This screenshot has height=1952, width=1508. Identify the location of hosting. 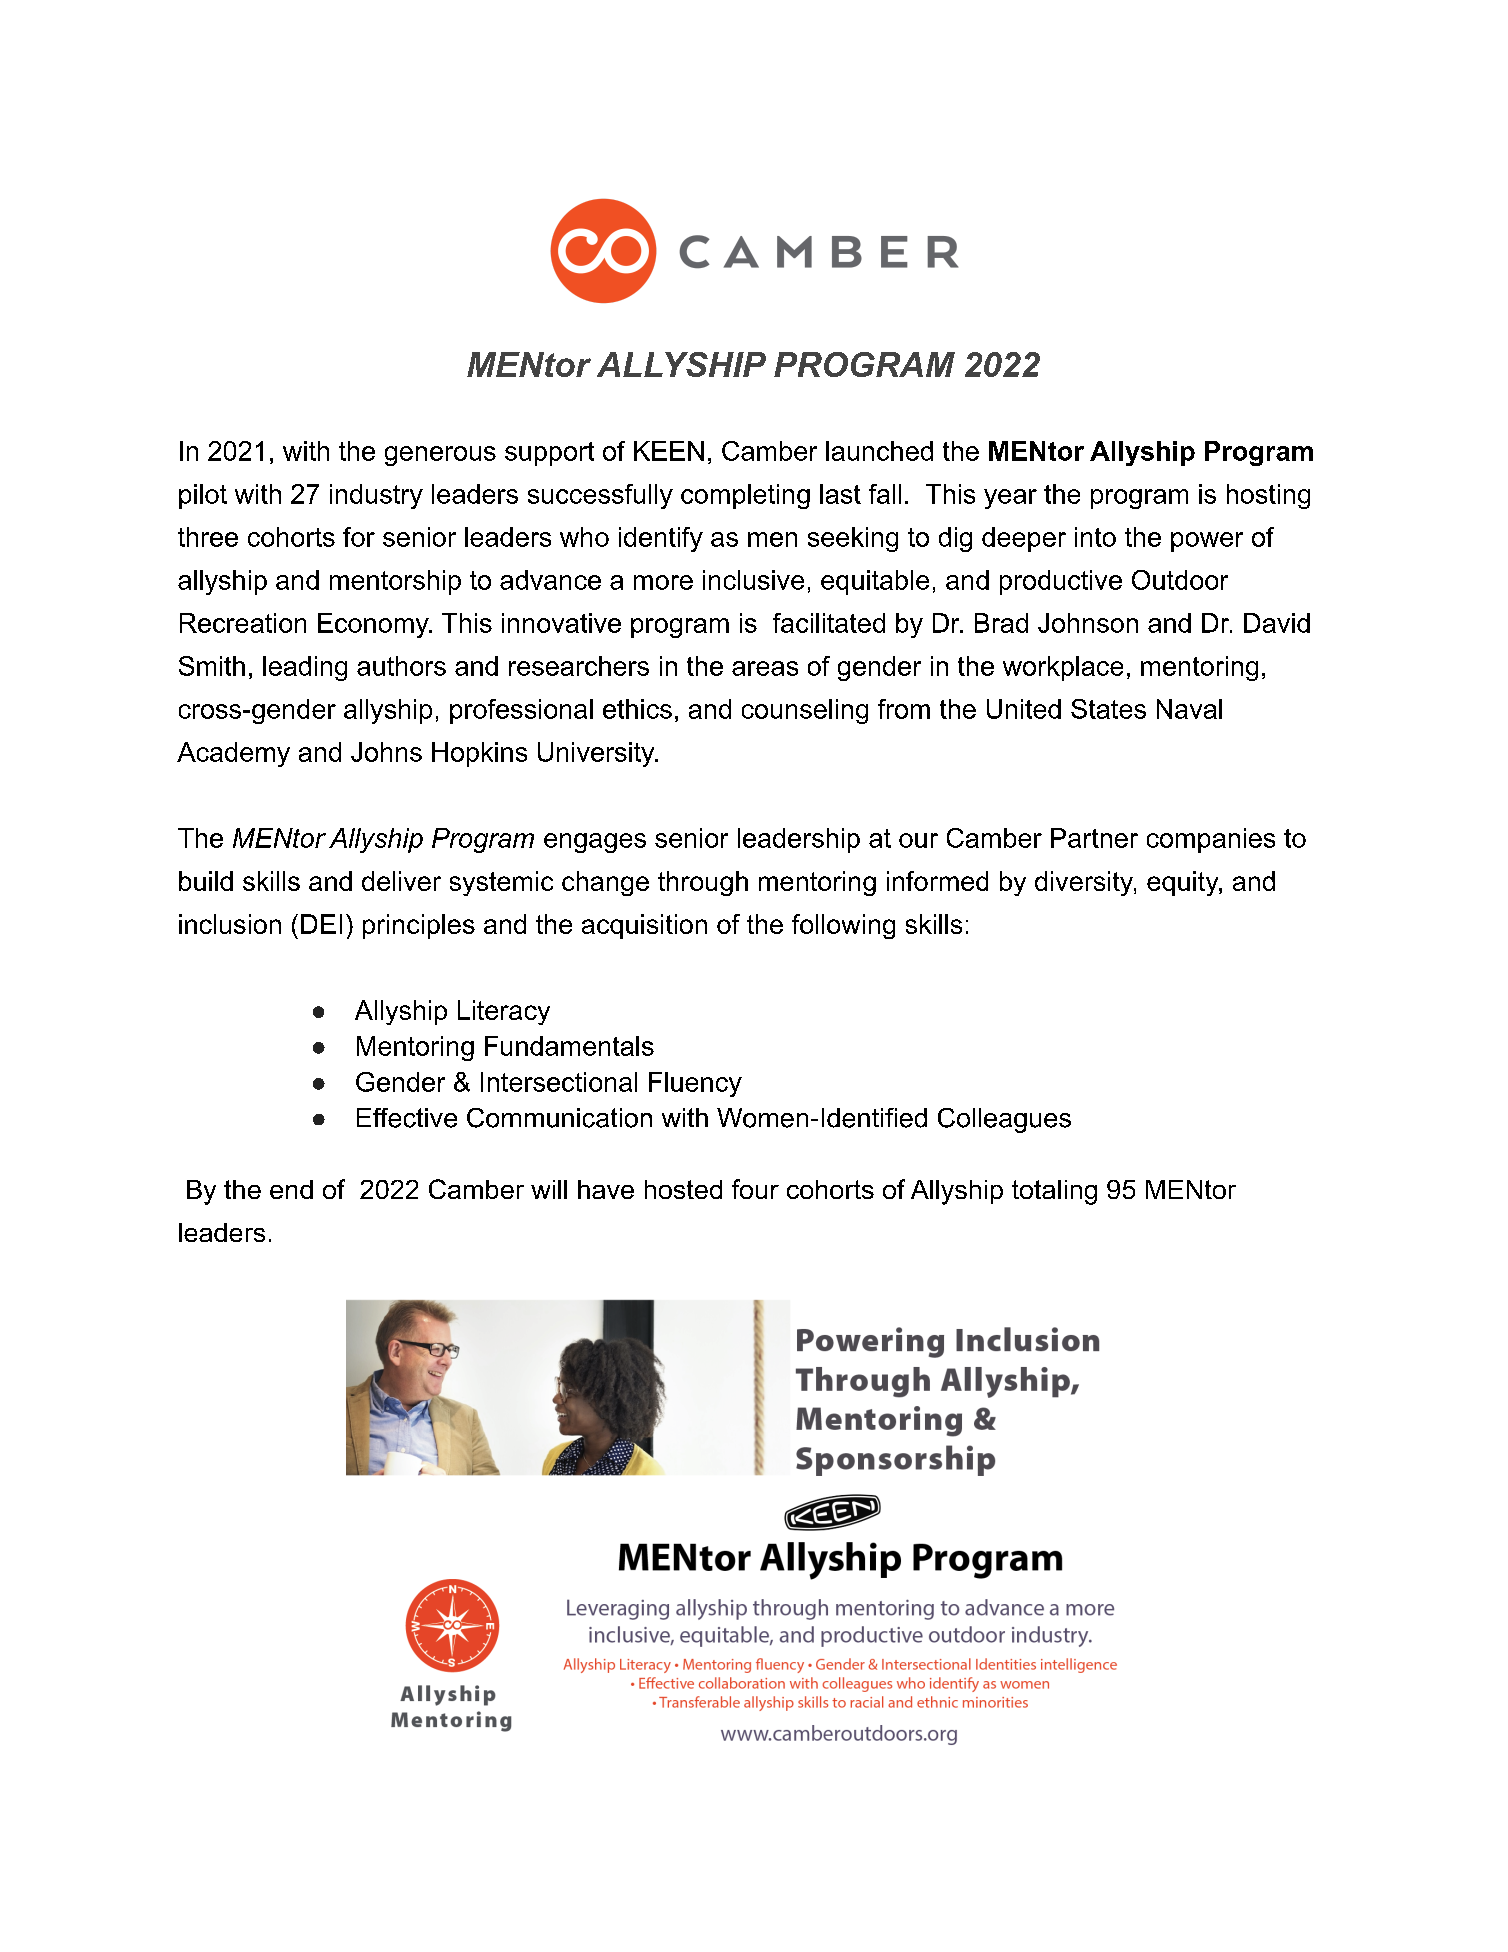
(1268, 496).
